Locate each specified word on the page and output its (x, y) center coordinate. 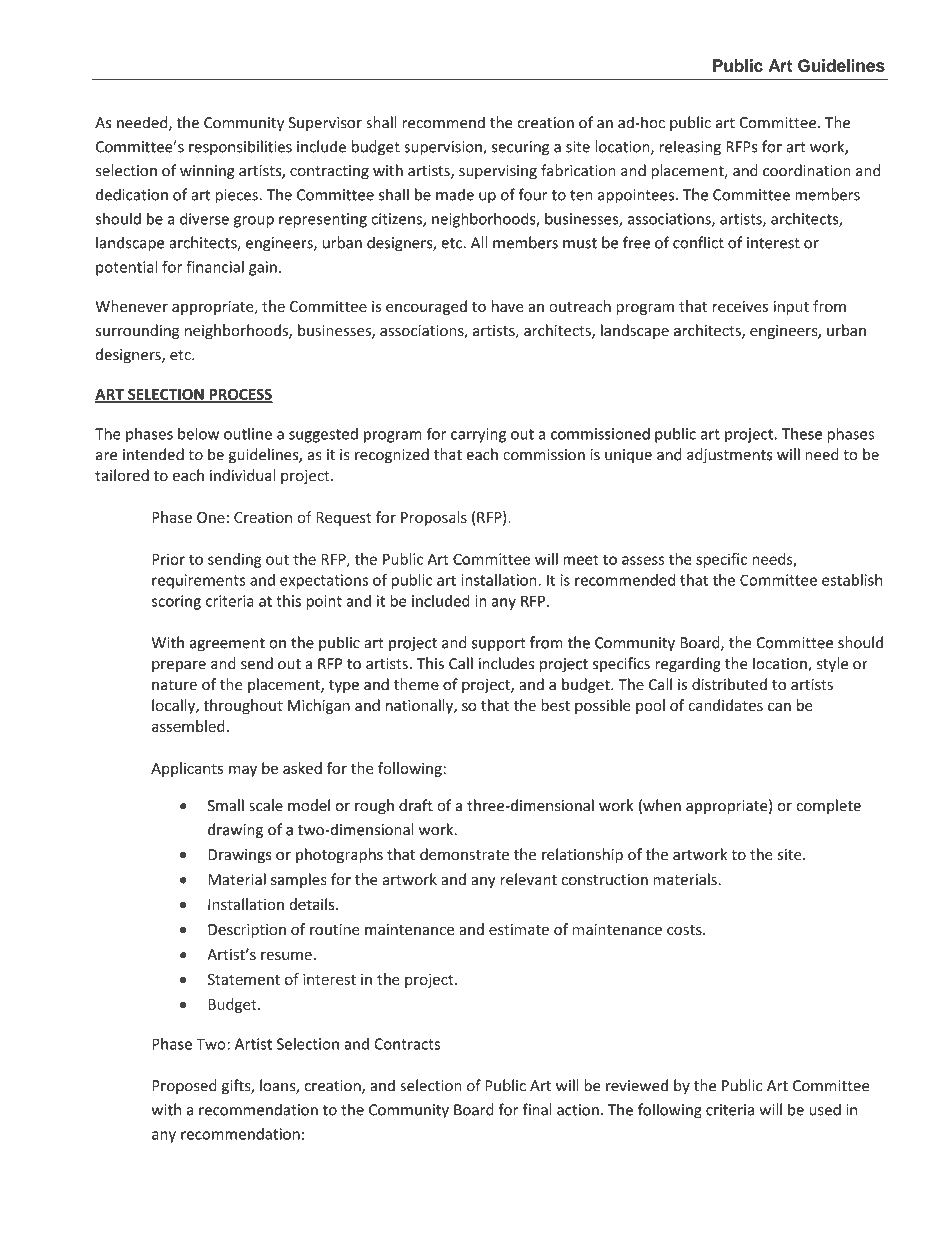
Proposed (184, 1087)
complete (829, 806)
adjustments (729, 455)
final (537, 1109)
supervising (498, 172)
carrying (478, 435)
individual (242, 475)
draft (416, 805)
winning (207, 172)
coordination (806, 170)
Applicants (187, 769)
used (825, 1109)
